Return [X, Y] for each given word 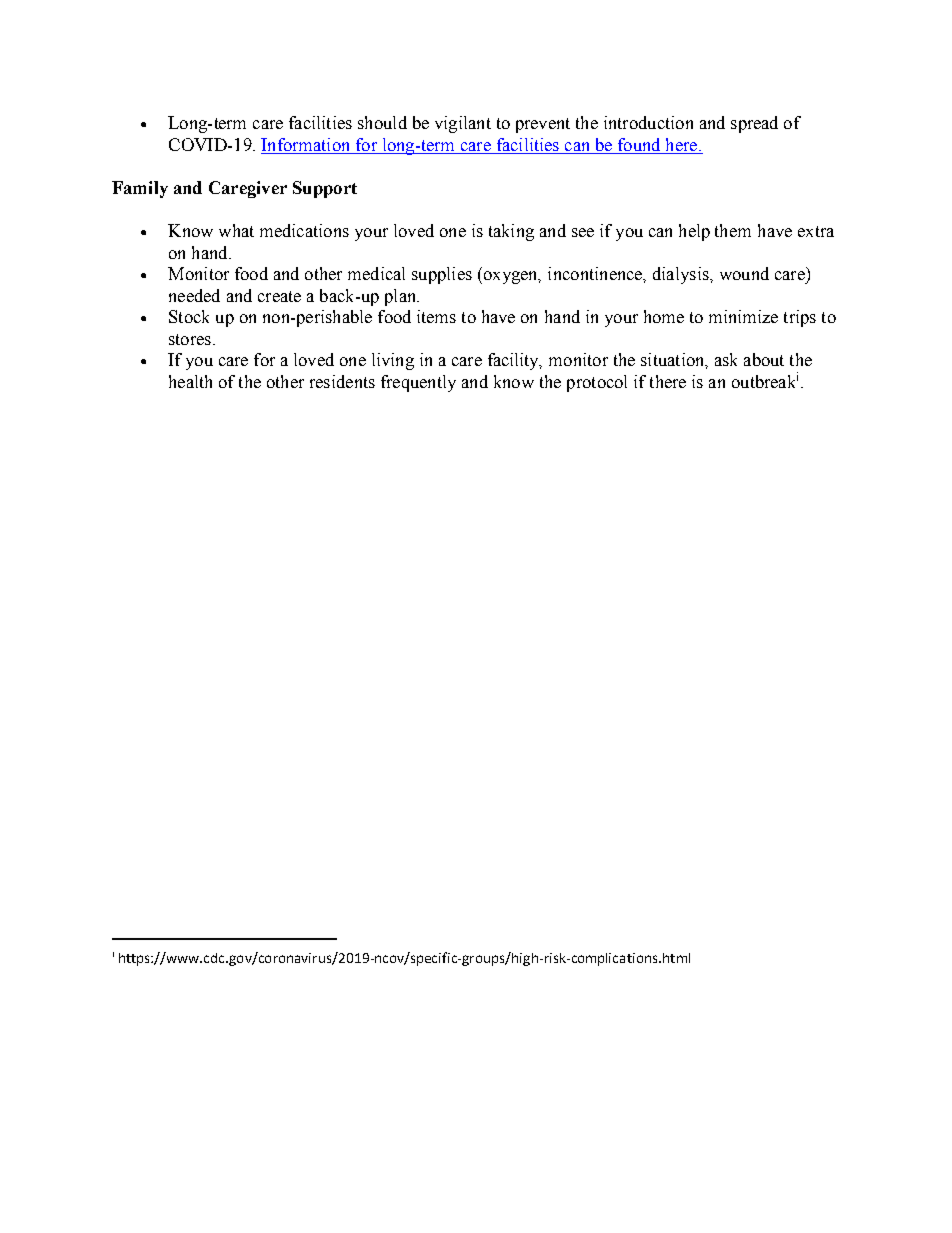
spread [754, 124]
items [436, 316]
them [733, 230]
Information [307, 146]
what [236, 230]
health [190, 381]
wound [744, 273]
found [639, 146]
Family [140, 189]
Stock [189, 316]
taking [511, 232]
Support [325, 189]
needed [194, 295]
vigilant [463, 124]
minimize [743, 316]
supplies [442, 275]
